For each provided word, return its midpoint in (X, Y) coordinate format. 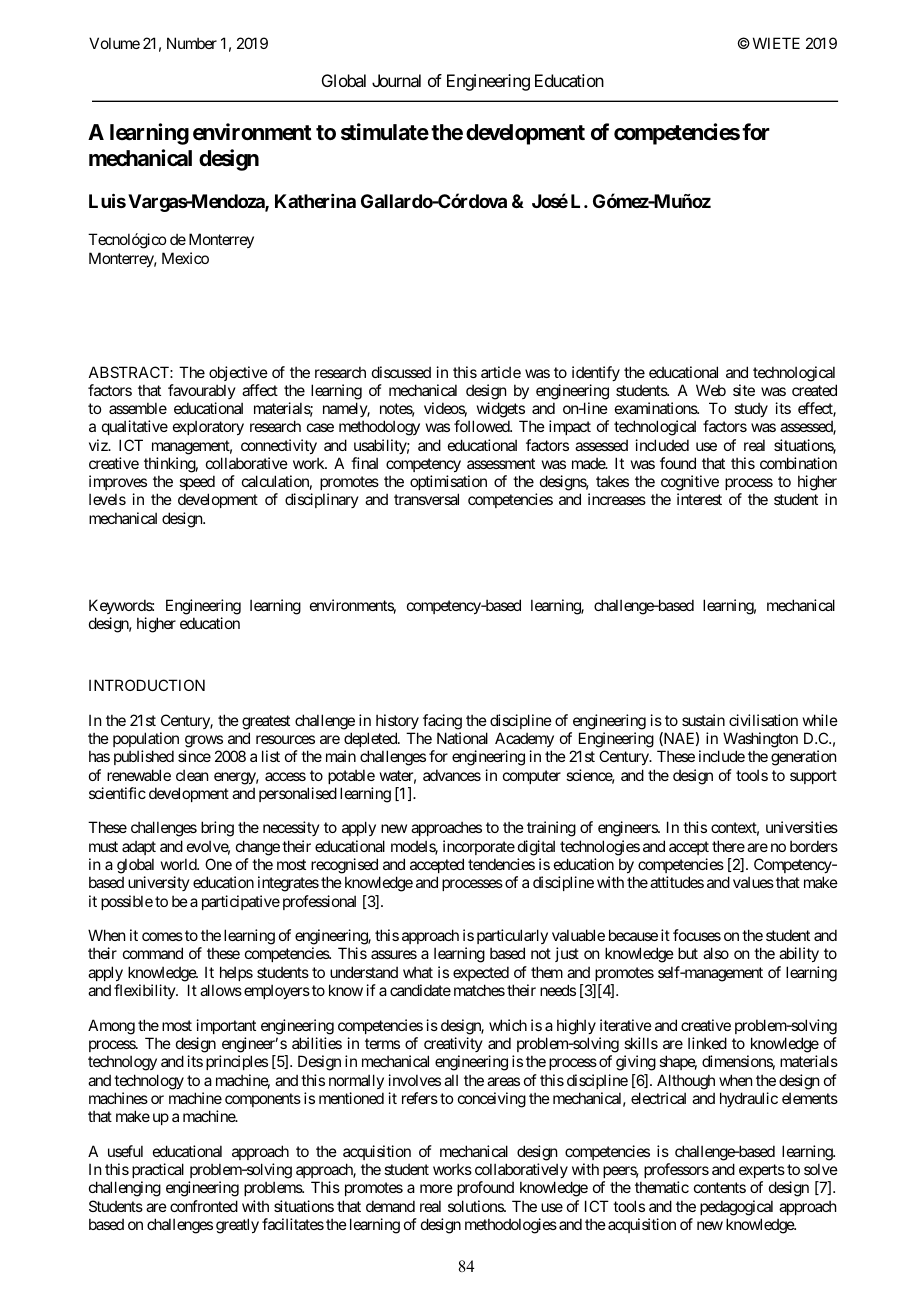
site (744, 390)
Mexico (185, 258)
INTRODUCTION (147, 685)
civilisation (763, 720)
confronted (204, 1206)
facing (442, 722)
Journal (396, 80)
